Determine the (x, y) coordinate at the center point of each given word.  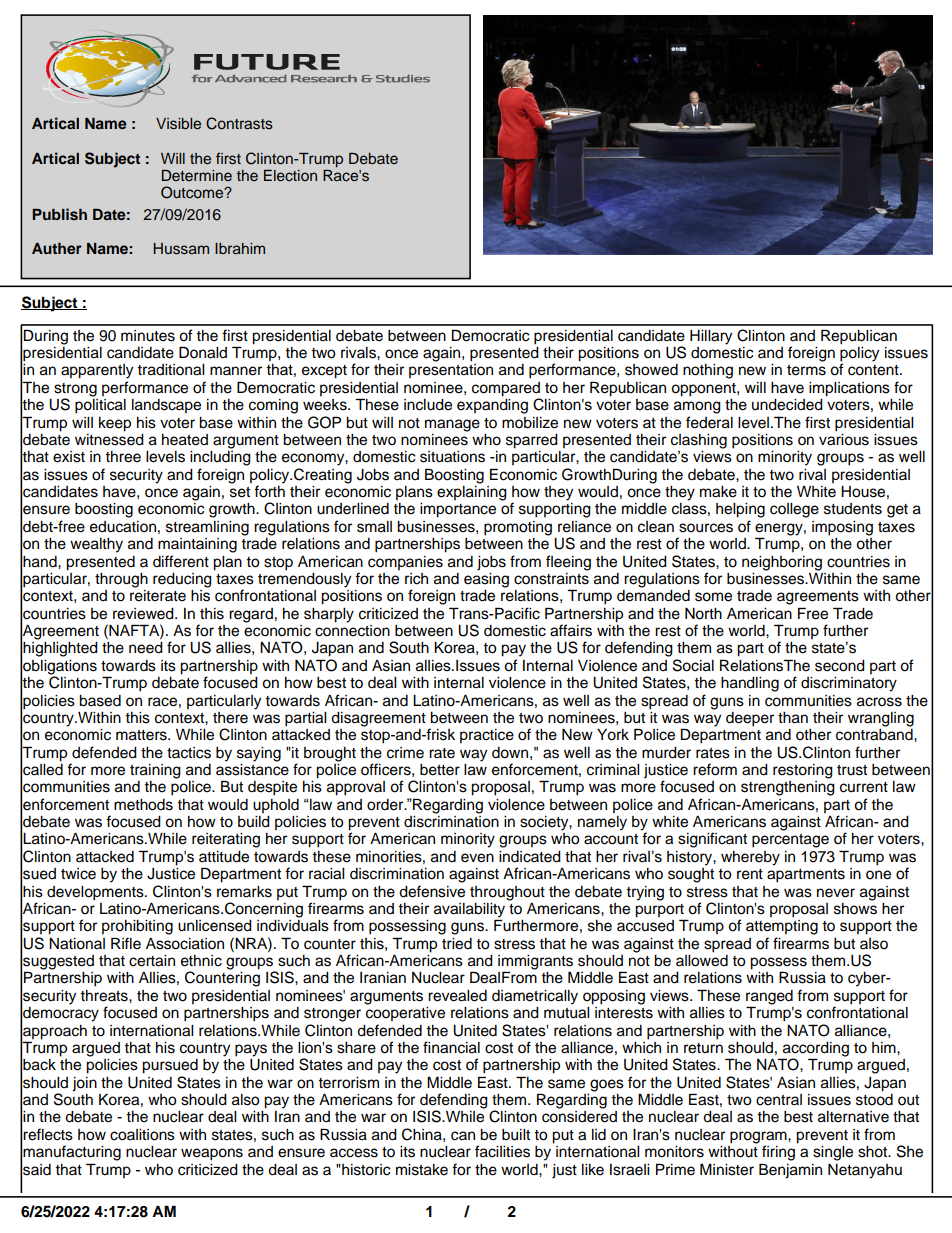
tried (457, 944)
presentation (451, 371)
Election (290, 175)
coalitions (142, 1135)
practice (487, 736)
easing (486, 579)
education (123, 527)
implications (849, 389)
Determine (197, 175)
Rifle (126, 943)
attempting (782, 927)
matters (142, 735)
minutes (148, 336)
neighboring (782, 563)
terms (806, 370)
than (793, 718)
